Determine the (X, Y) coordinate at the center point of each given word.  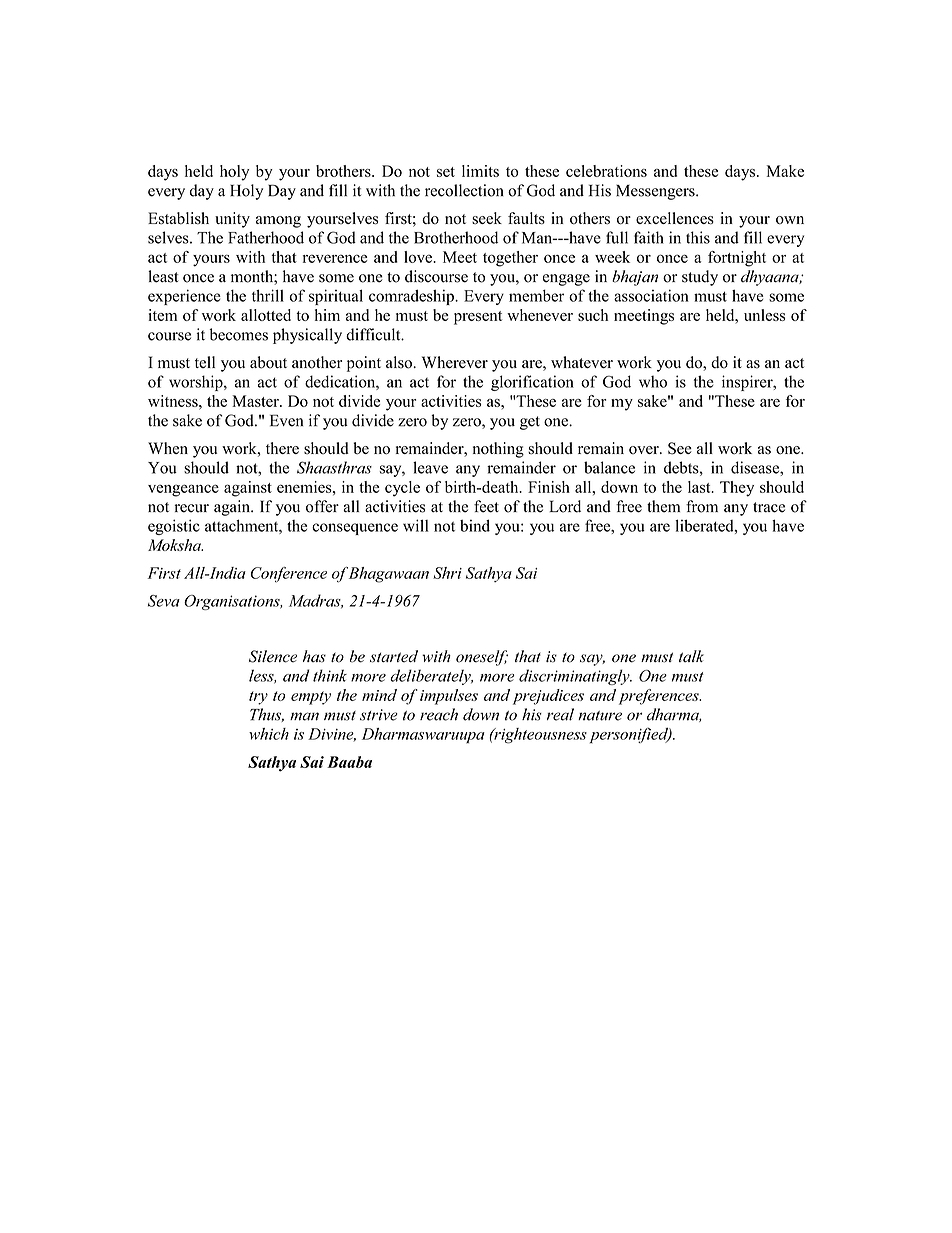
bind (475, 525)
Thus (267, 715)
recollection (464, 190)
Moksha (175, 545)
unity (232, 220)
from (702, 506)
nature (600, 716)
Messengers (656, 192)
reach (439, 714)
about (268, 362)
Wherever (455, 362)
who (653, 381)
